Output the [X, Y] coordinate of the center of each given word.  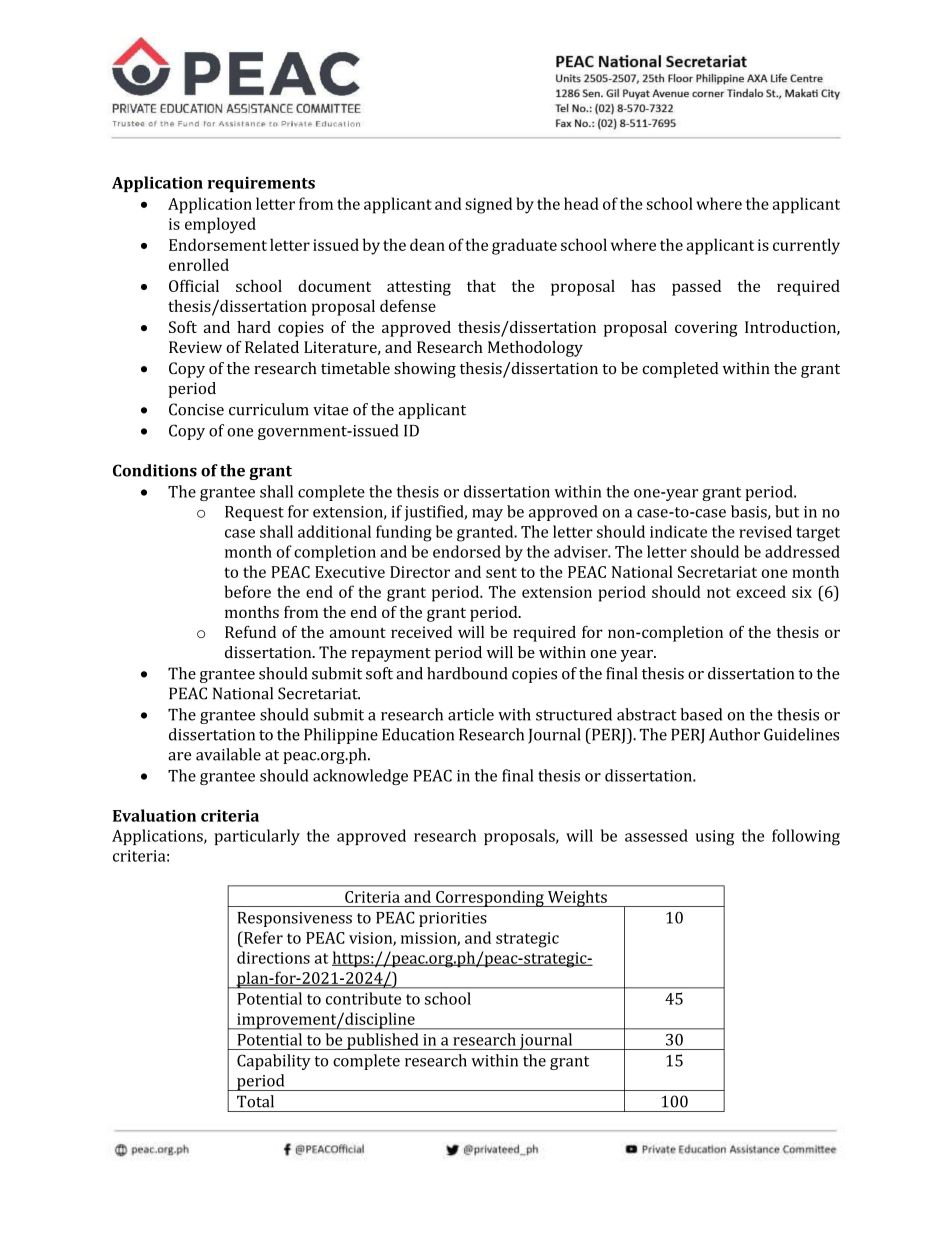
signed [488, 205]
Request [254, 513]
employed [220, 225]
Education [418, 734]
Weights [577, 898]
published [383, 1041]
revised [765, 531]
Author [734, 734]
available [228, 754]
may [487, 515]
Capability [274, 1062]
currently [806, 246]
